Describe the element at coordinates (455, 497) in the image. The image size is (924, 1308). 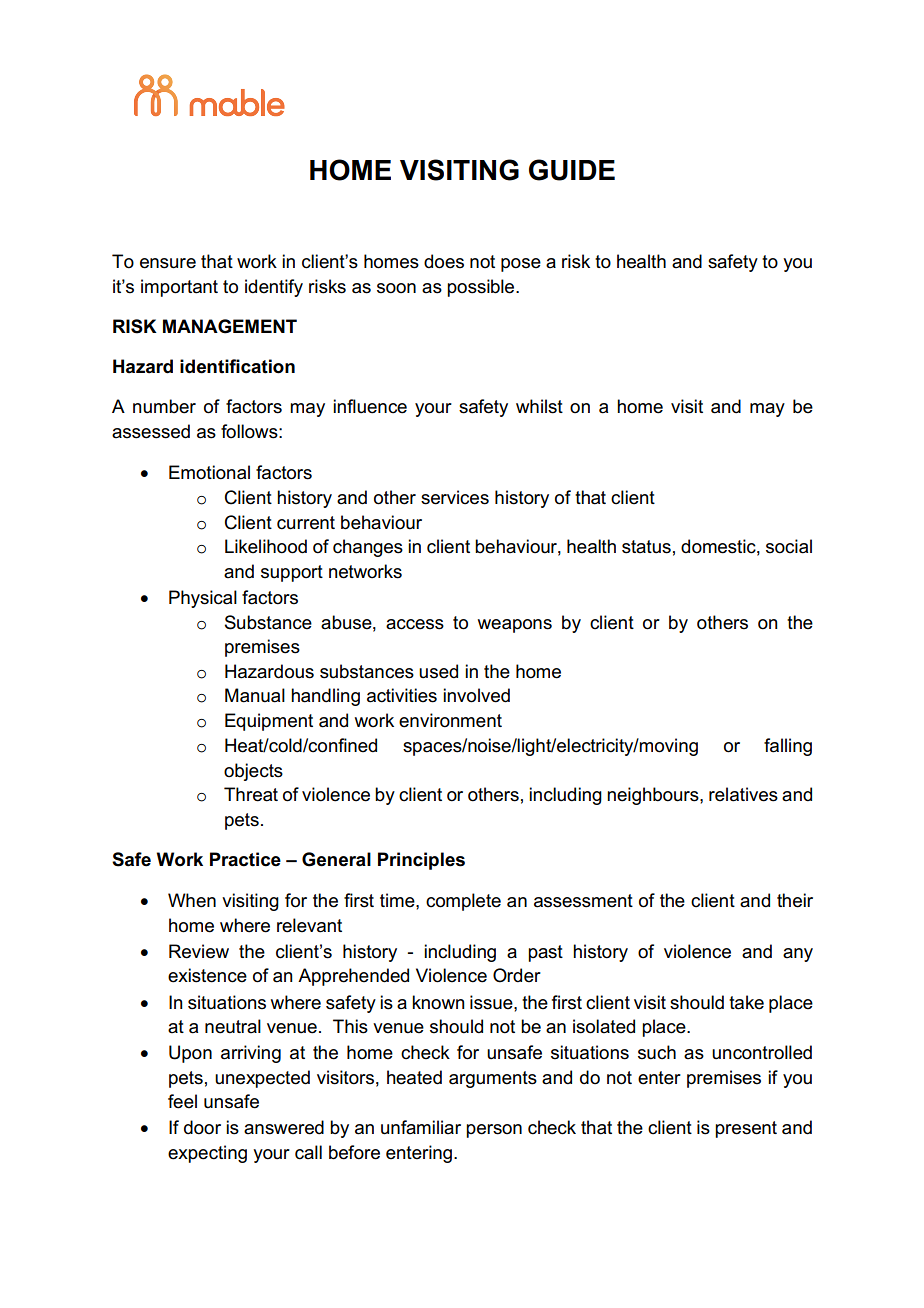
I see `services` at that location.
